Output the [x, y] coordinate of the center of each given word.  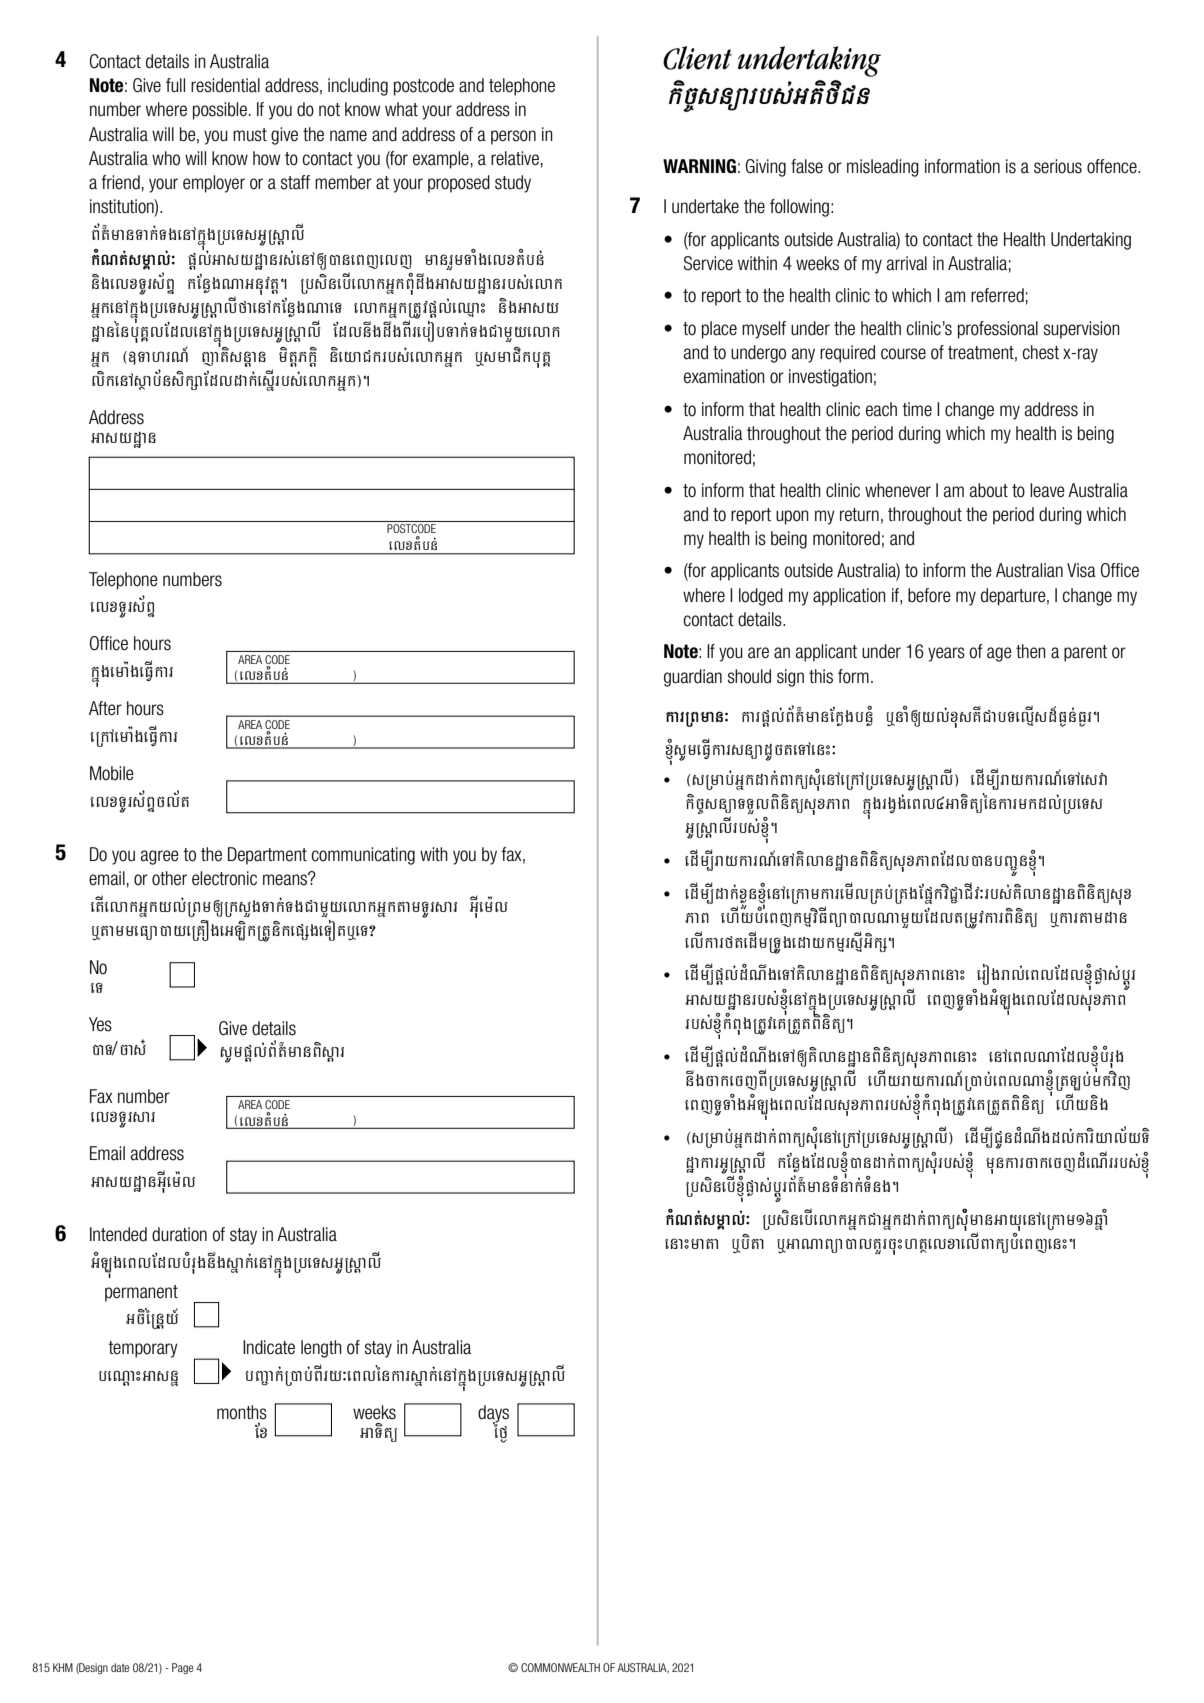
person [513, 137]
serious [1058, 166]
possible [220, 111]
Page [182, 1669]
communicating [363, 856]
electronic [224, 878]
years [946, 654]
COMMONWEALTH [560, 1667]
